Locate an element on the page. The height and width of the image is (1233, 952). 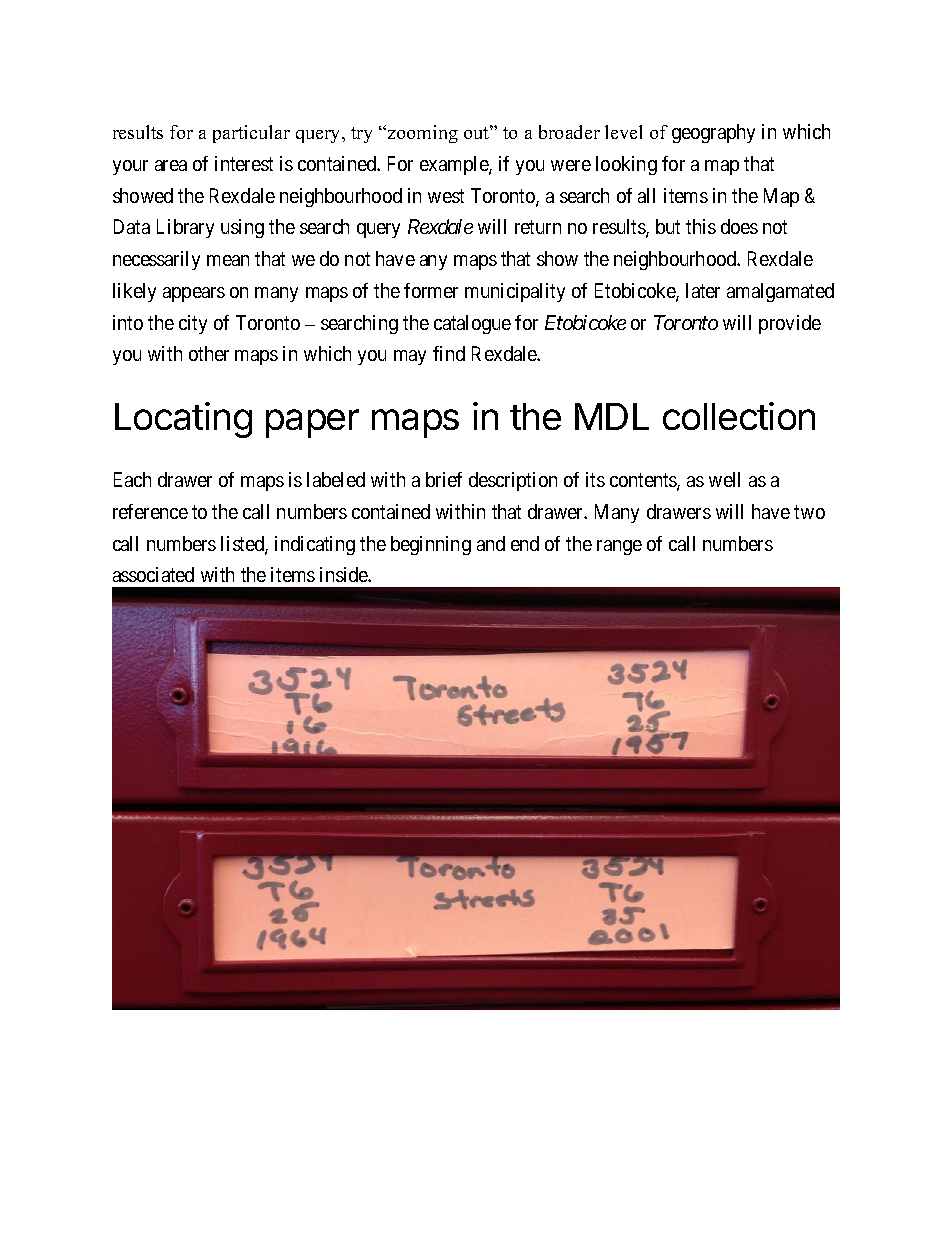
particular is located at coordinates (251, 134).
